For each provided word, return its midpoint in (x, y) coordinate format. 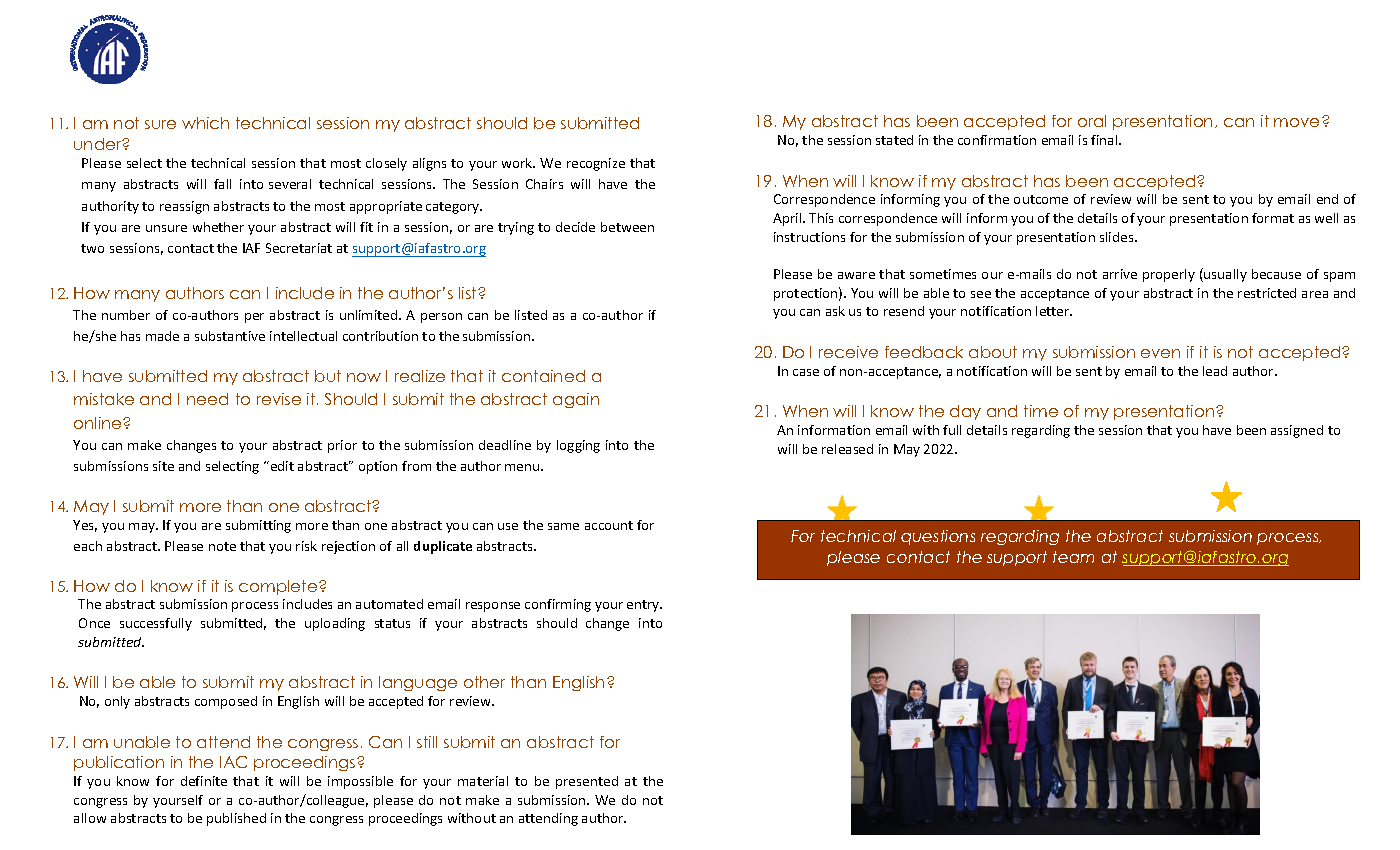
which (205, 123)
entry (644, 606)
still (427, 742)
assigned (1297, 431)
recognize (596, 164)
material (483, 781)
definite (204, 781)
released (847, 449)
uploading (335, 624)
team (1073, 557)
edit (281, 466)
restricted (1267, 293)
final (1105, 140)
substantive (230, 336)
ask (835, 311)
